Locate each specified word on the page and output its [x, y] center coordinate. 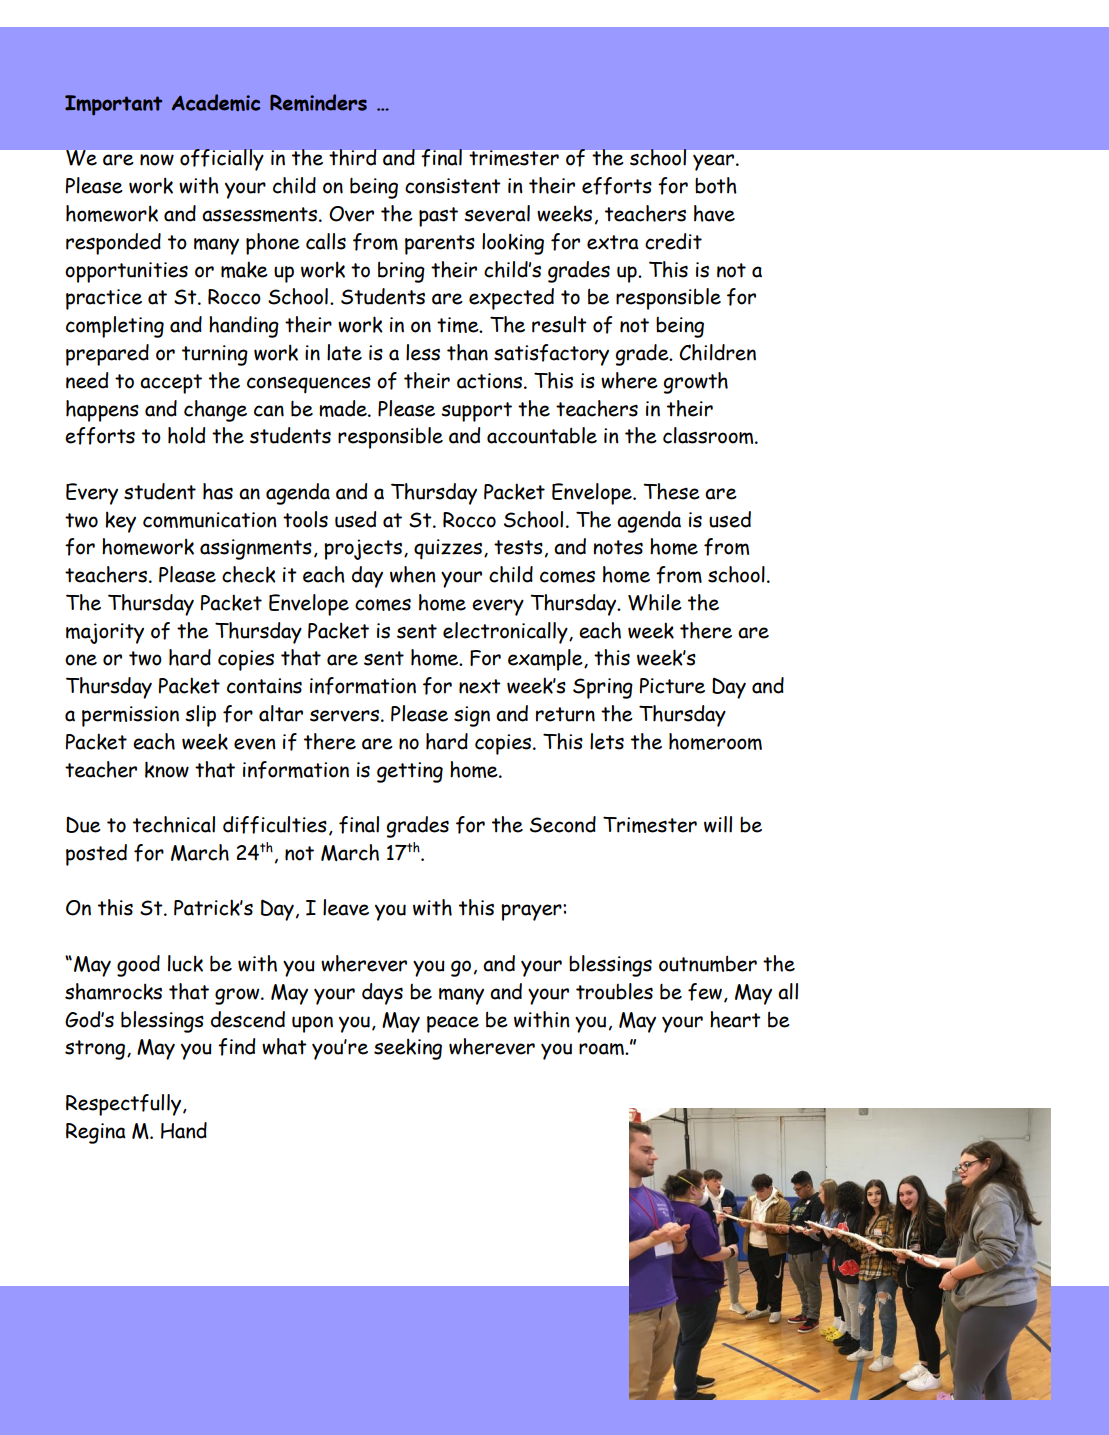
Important [113, 105]
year [715, 162]
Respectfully [125, 1105]
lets [607, 741]
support [476, 412]
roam [602, 1049]
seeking [408, 1049]
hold [186, 435]
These [671, 491]
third [353, 157]
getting [410, 772]
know [167, 769]
